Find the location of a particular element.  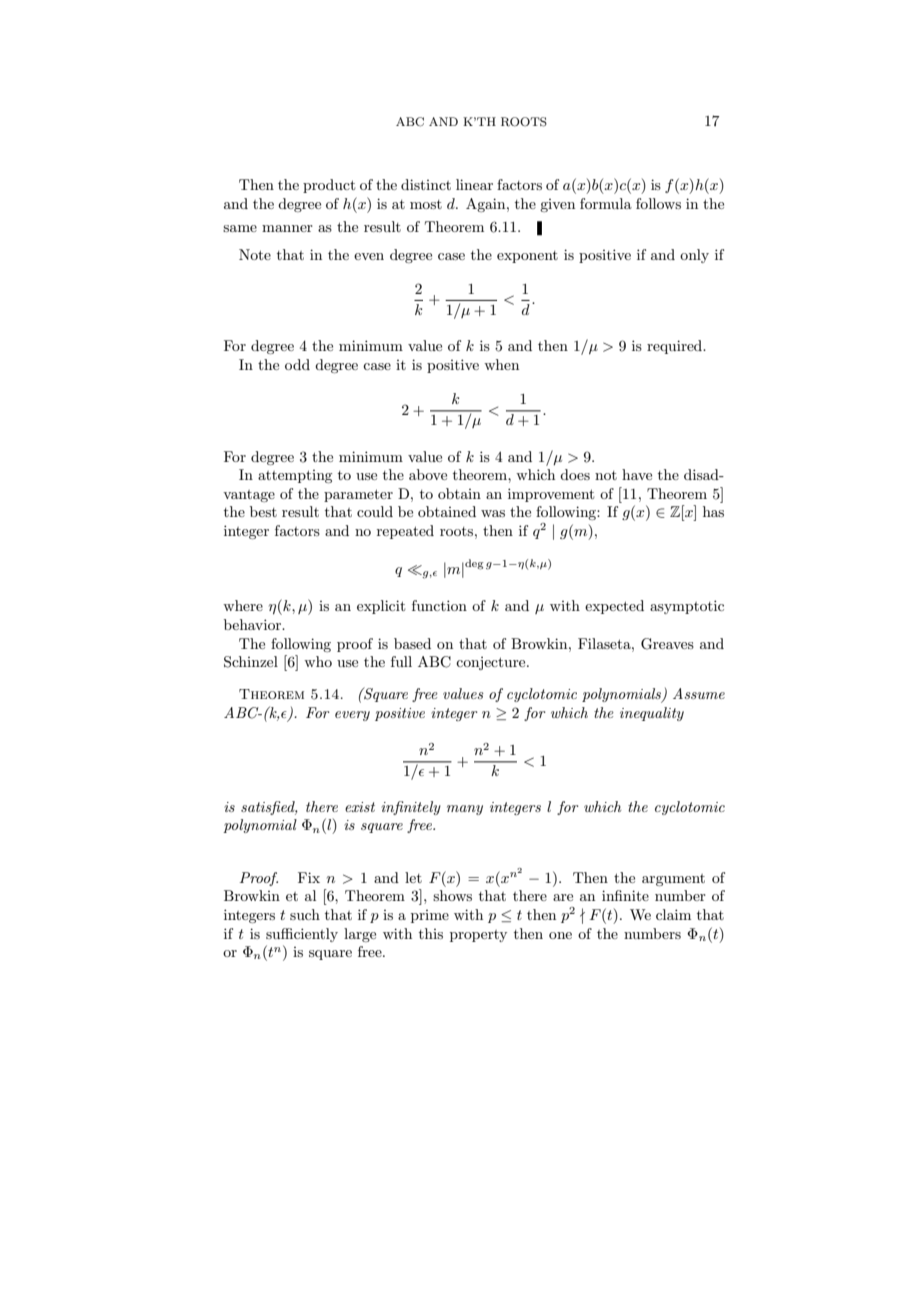

best is located at coordinates (263, 511).
